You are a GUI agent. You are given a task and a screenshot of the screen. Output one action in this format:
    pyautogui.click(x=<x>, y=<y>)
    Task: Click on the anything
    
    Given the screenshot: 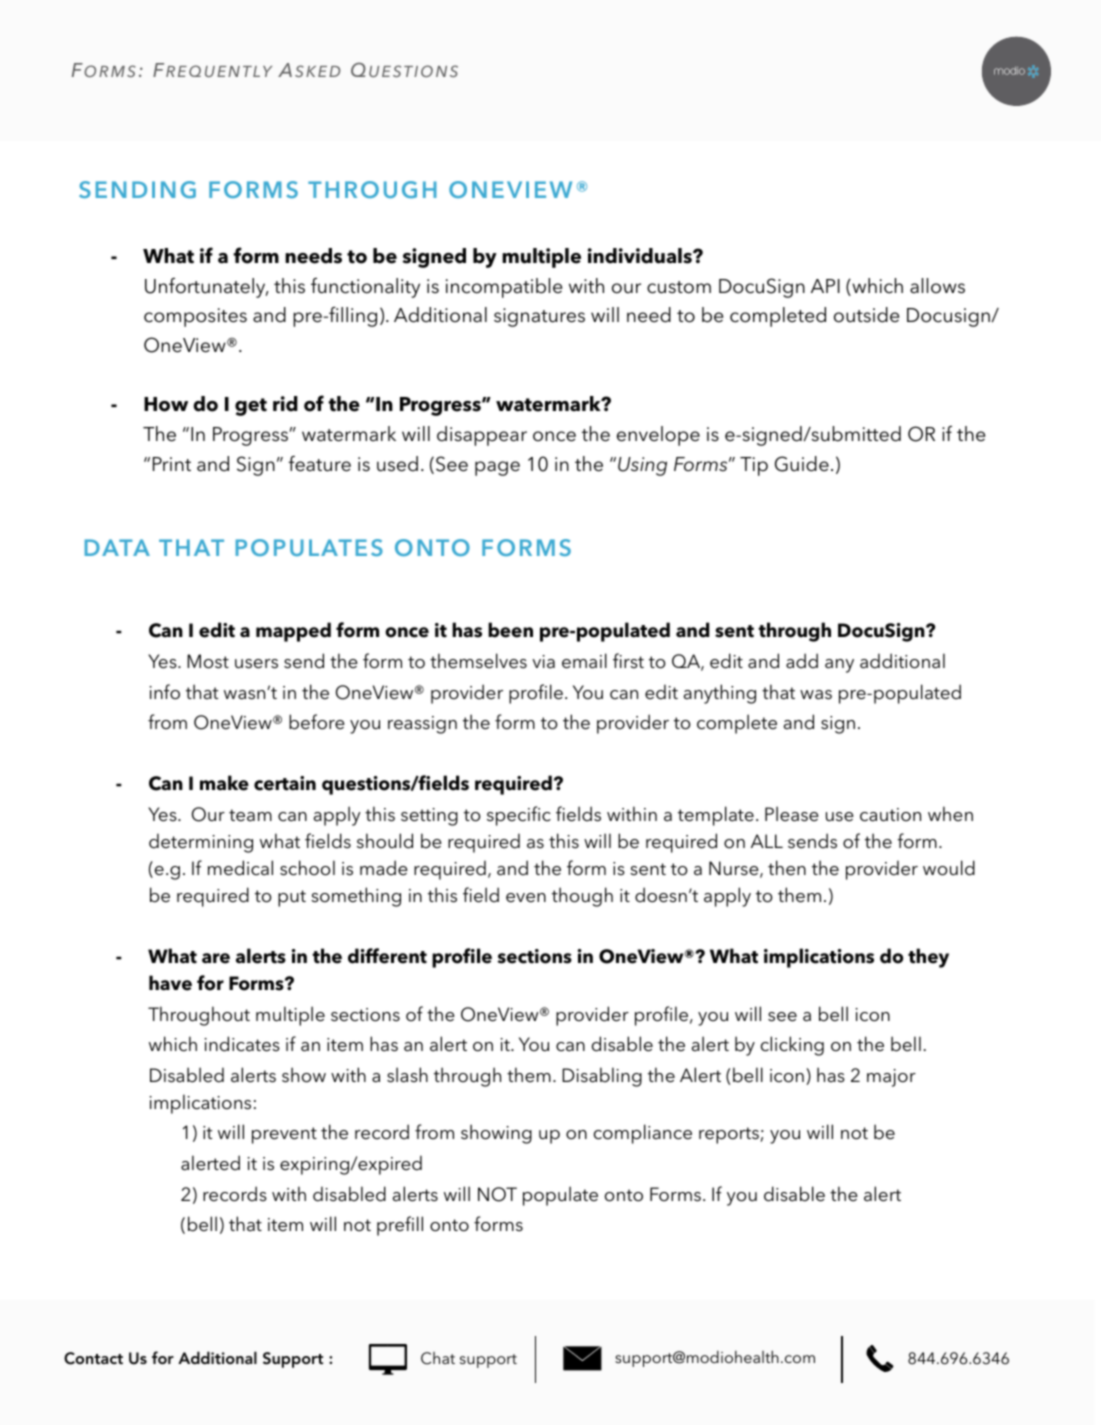 What is the action you would take?
    pyautogui.click(x=720, y=694)
